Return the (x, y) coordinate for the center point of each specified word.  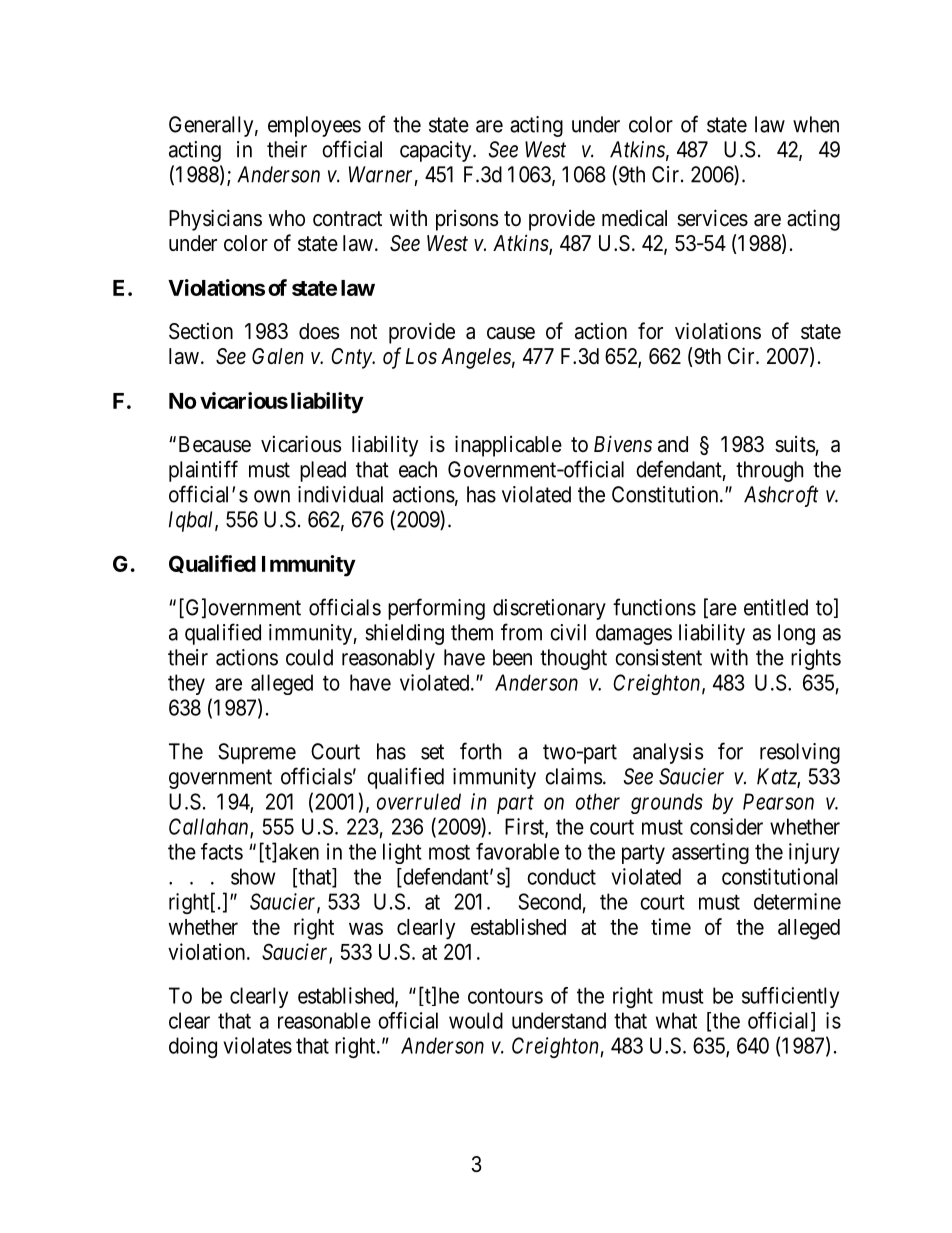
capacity (437, 151)
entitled (776, 607)
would (476, 1020)
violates (258, 1045)
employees (314, 126)
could (309, 657)
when (816, 124)
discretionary (549, 609)
